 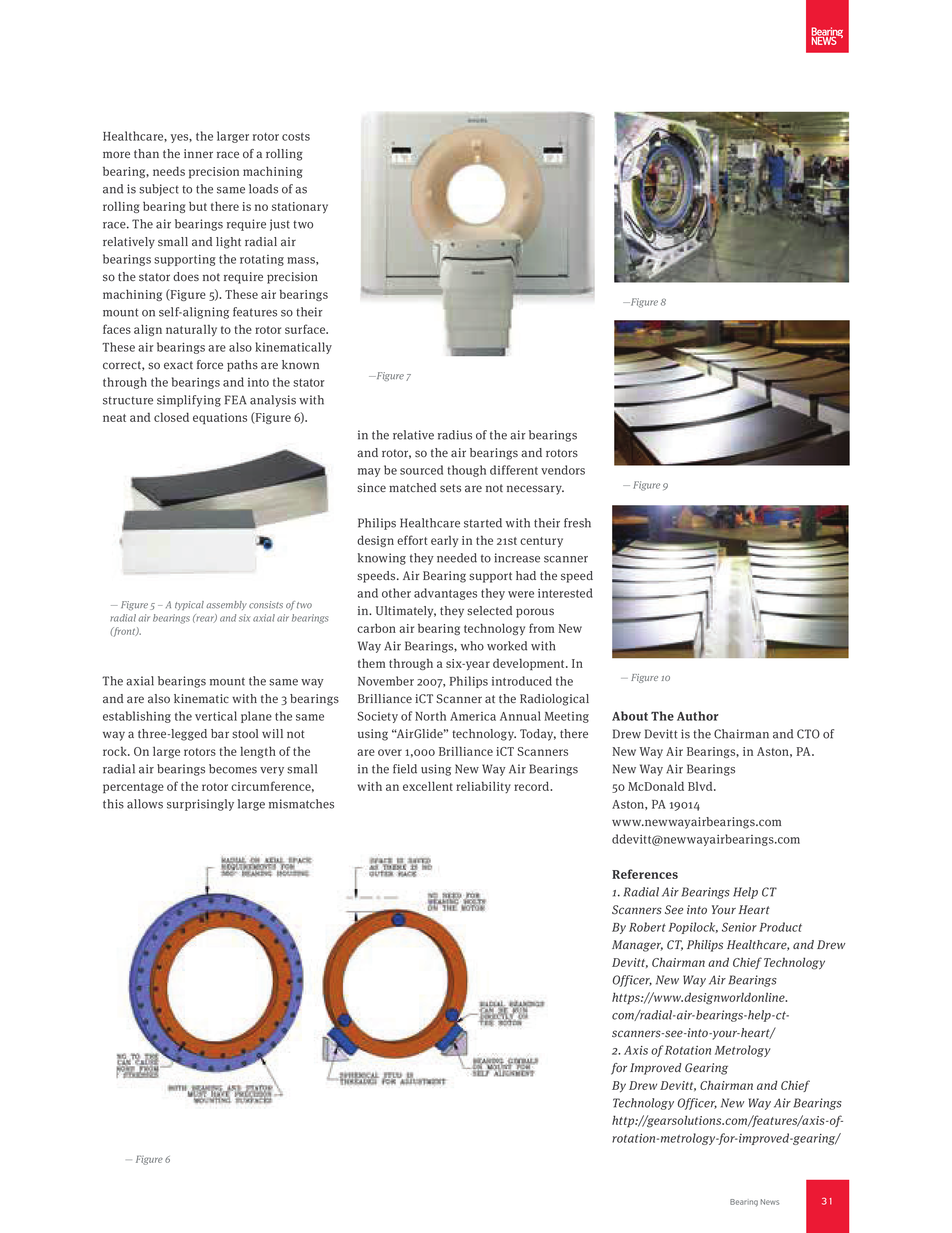 I want to click on stationary, so click(x=300, y=208).
